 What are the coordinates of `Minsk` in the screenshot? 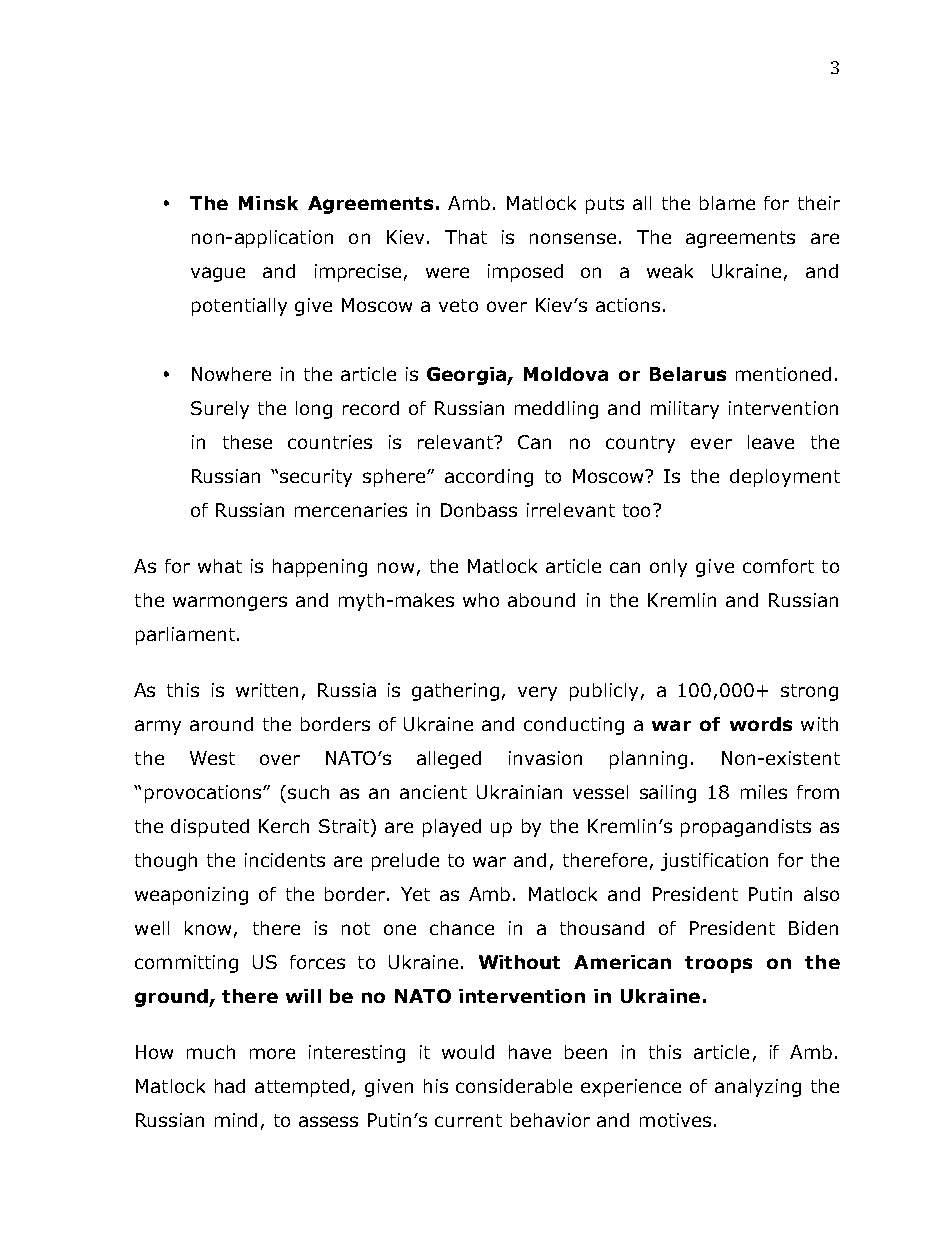 It's located at (268, 203).
